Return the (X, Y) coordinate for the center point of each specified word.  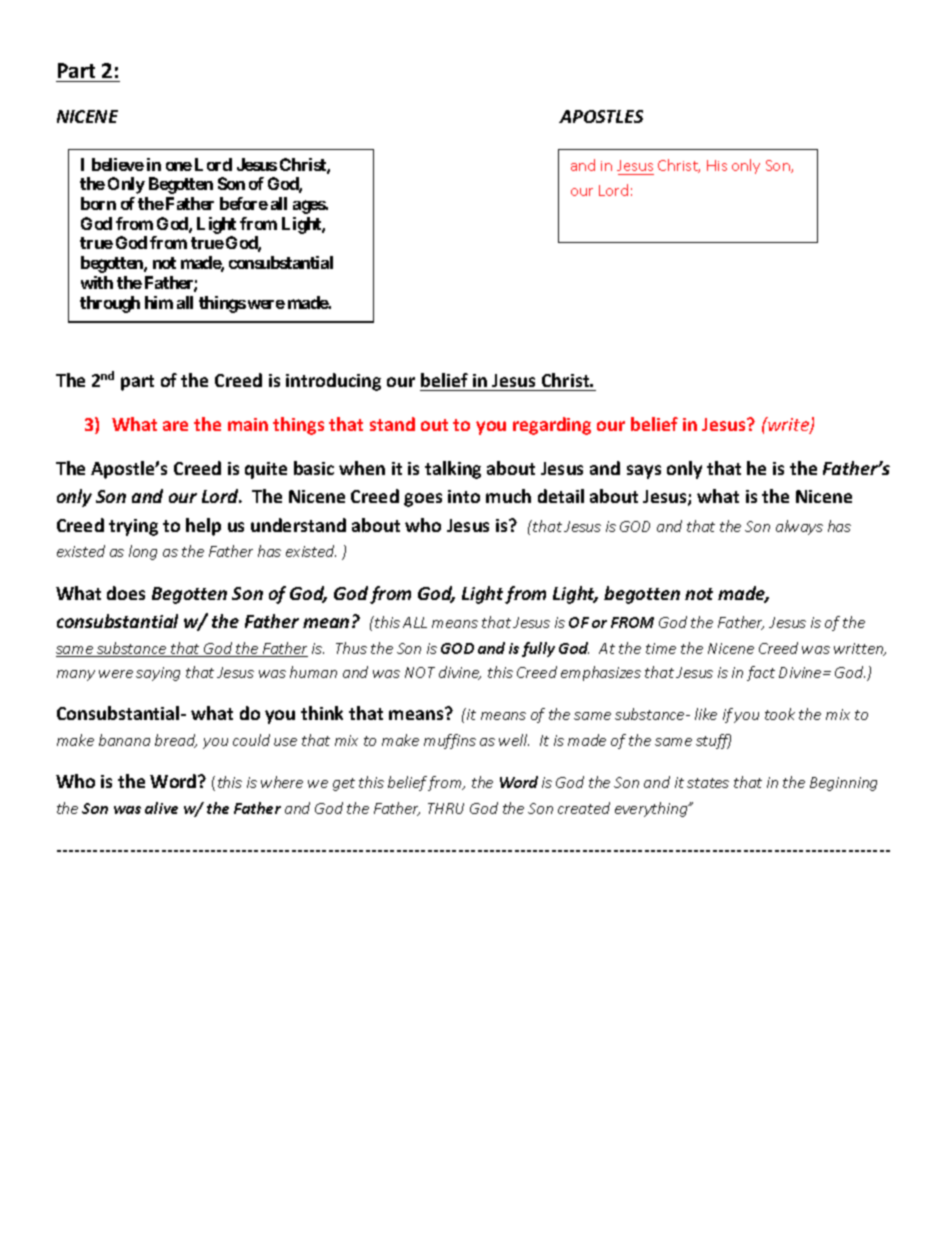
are (175, 426)
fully (538, 649)
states (708, 783)
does (126, 593)
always (799, 527)
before (244, 203)
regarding (552, 426)
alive (161, 808)
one (179, 166)
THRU (446, 808)
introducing (333, 382)
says (644, 472)
